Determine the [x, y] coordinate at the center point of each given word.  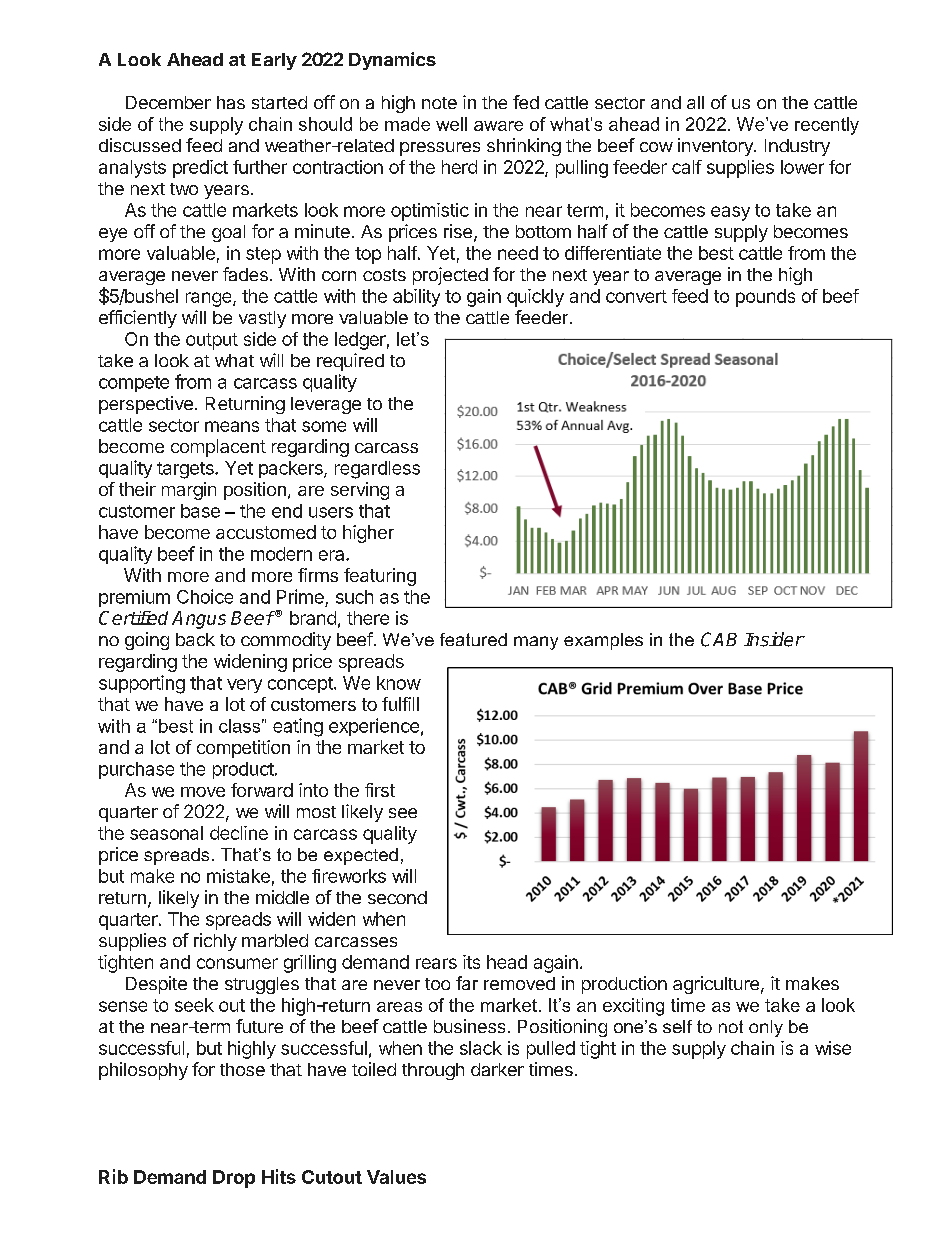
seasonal [166, 833]
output [212, 341]
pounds [765, 298]
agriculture [716, 985]
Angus [199, 620]
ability [416, 298]
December [168, 102]
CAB [719, 639]
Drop [234, 1179]
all [695, 102]
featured [473, 639]
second [397, 897]
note [439, 103]
